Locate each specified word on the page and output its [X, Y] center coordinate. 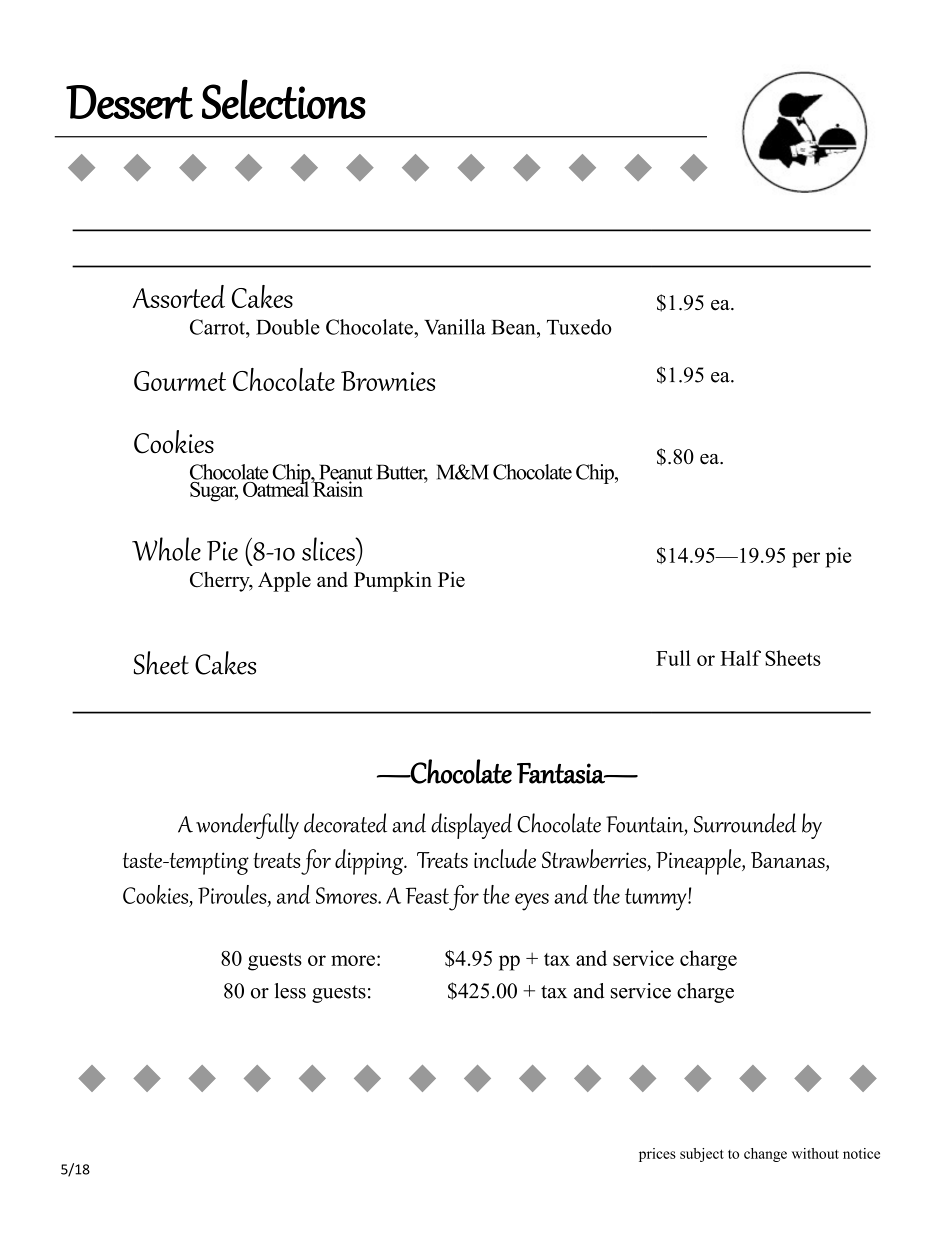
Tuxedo [579, 327]
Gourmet [180, 381]
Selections [284, 99]
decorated [345, 823]
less [290, 991]
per [806, 560]
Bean [514, 327]
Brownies [388, 381]
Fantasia [562, 773]
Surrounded [745, 823]
